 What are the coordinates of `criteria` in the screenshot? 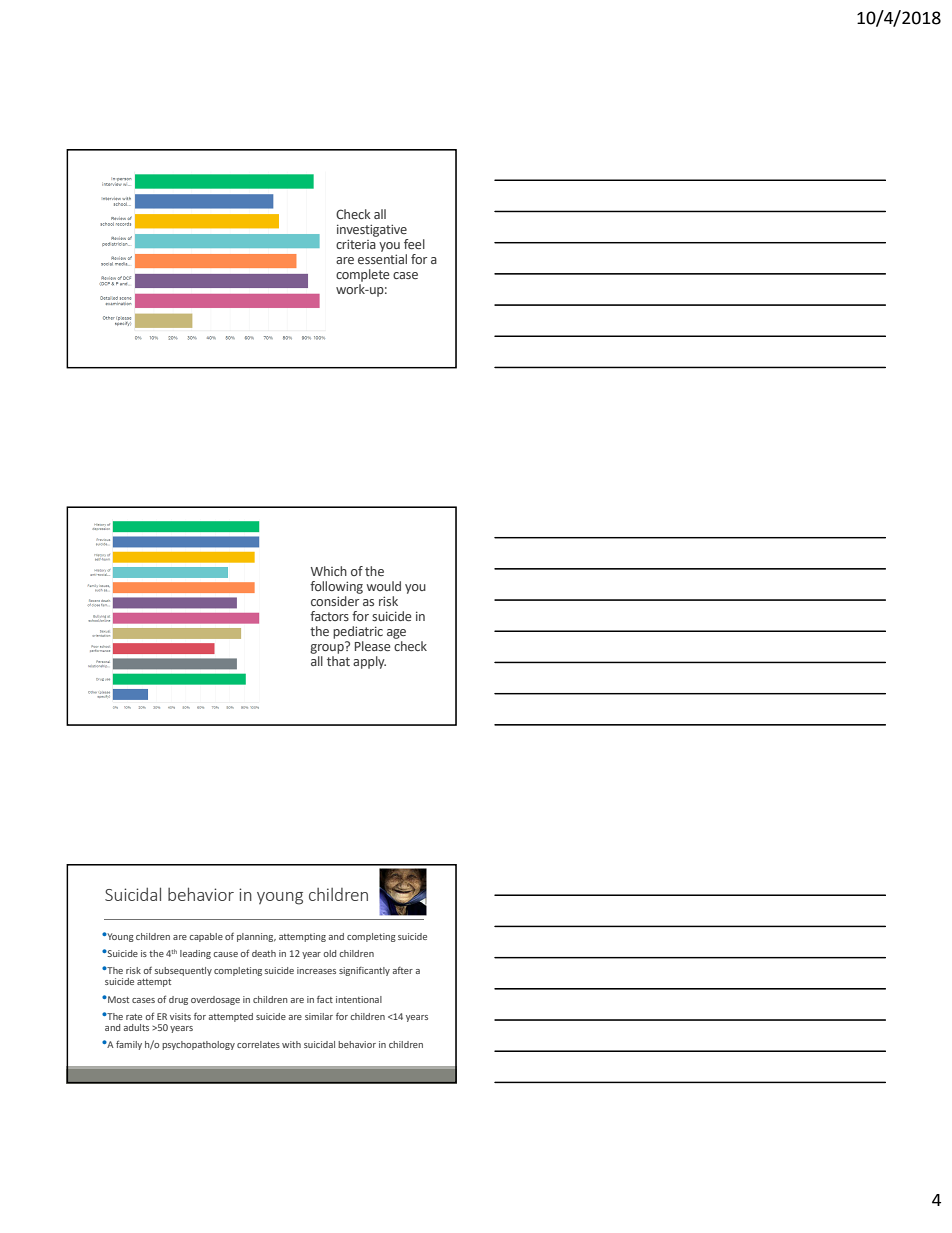 It's located at (356, 244).
